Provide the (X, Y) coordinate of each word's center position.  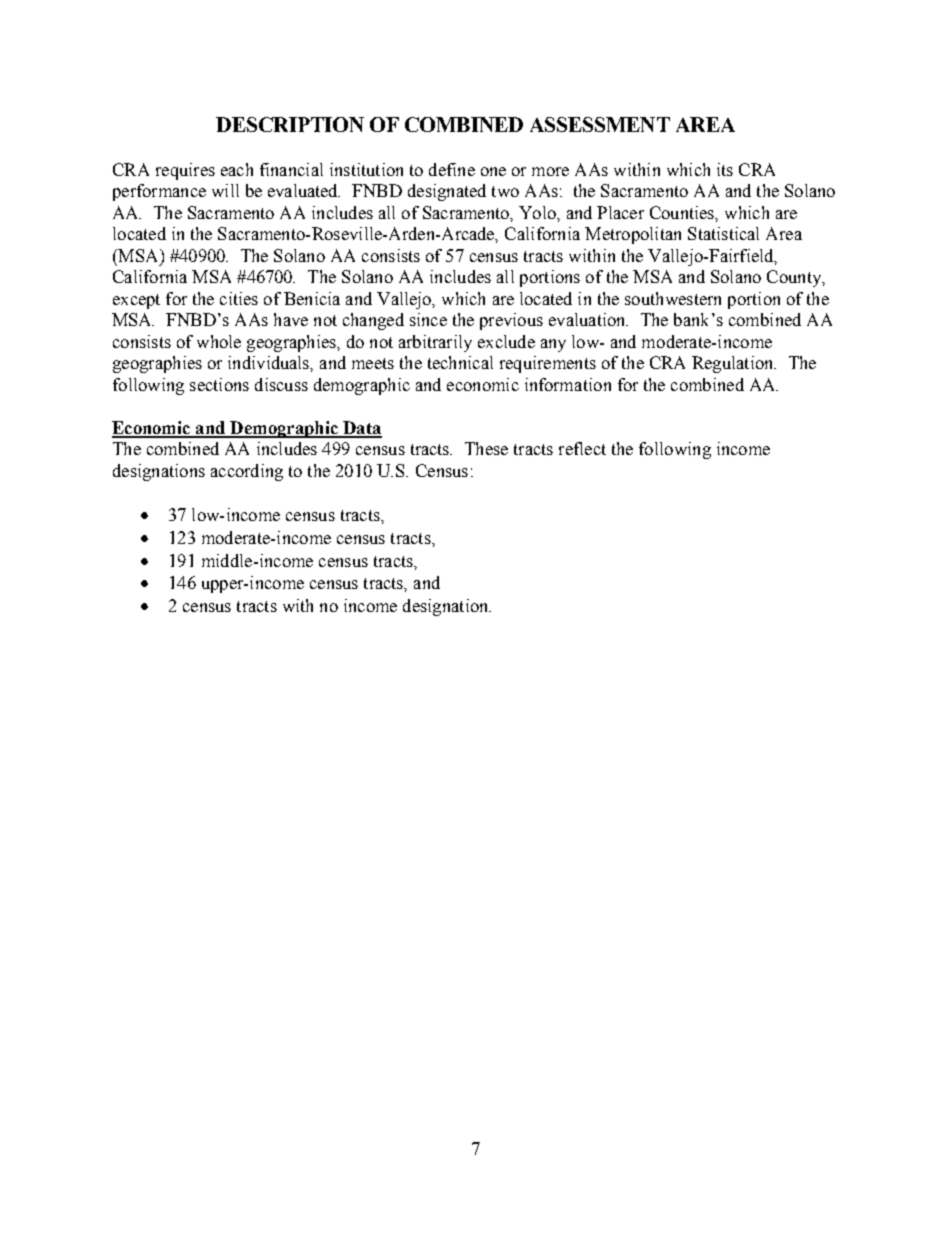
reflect (582, 448)
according (247, 472)
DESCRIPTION (290, 124)
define (452, 169)
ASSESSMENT (600, 124)
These (486, 448)
